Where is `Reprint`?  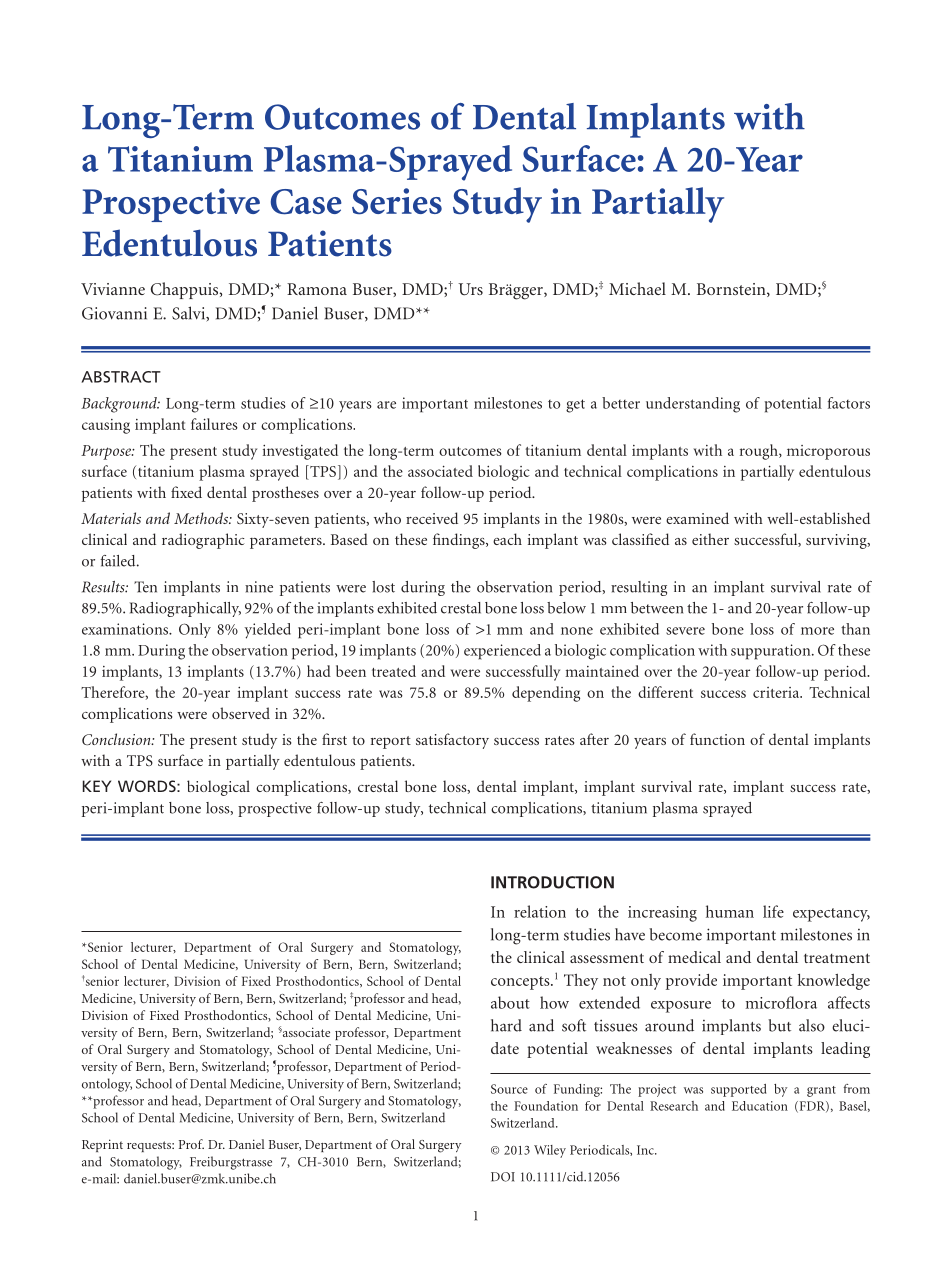 Reprint is located at coordinates (102, 1145).
